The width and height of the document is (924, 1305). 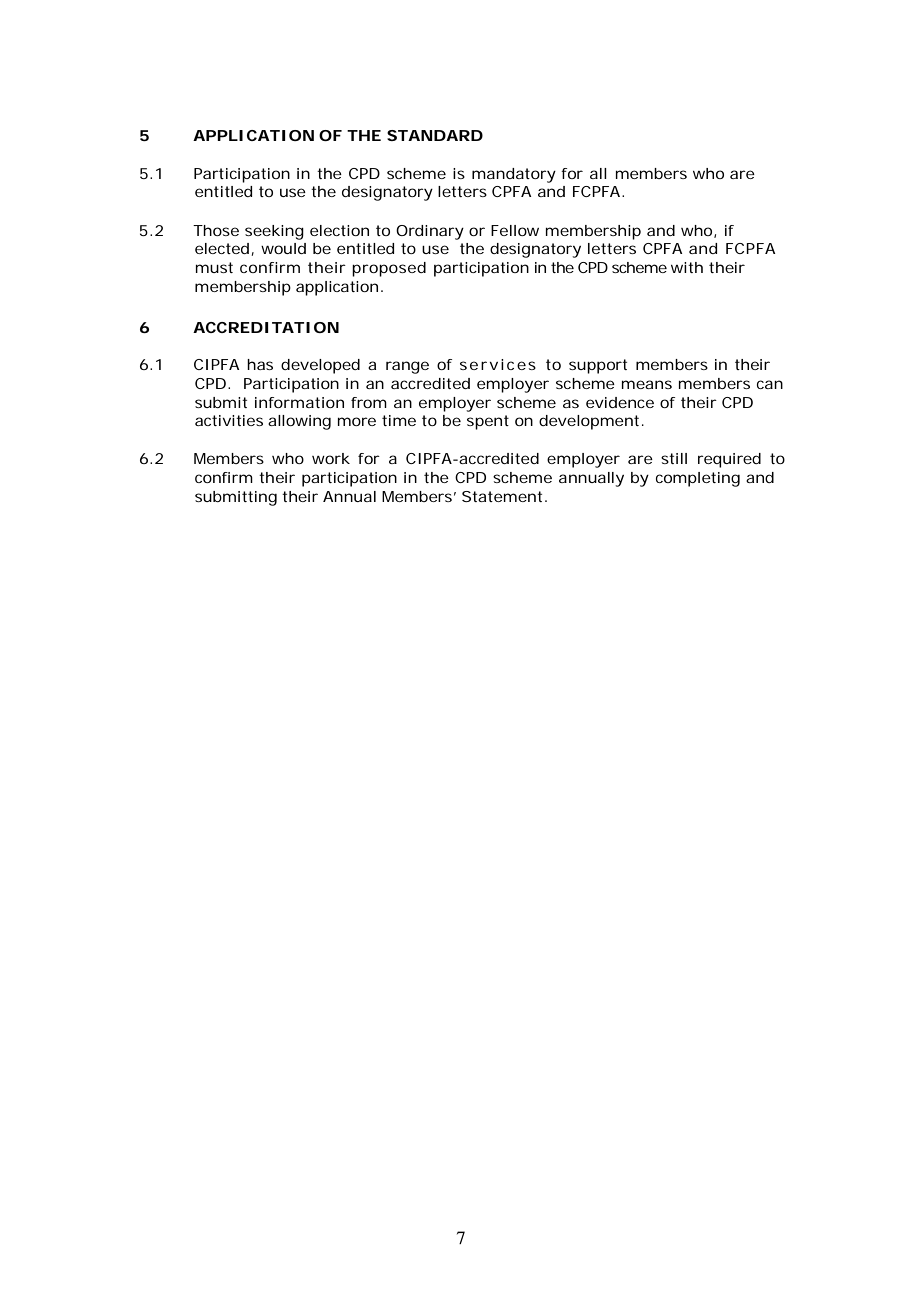 I want to click on Statement, so click(x=504, y=496).
